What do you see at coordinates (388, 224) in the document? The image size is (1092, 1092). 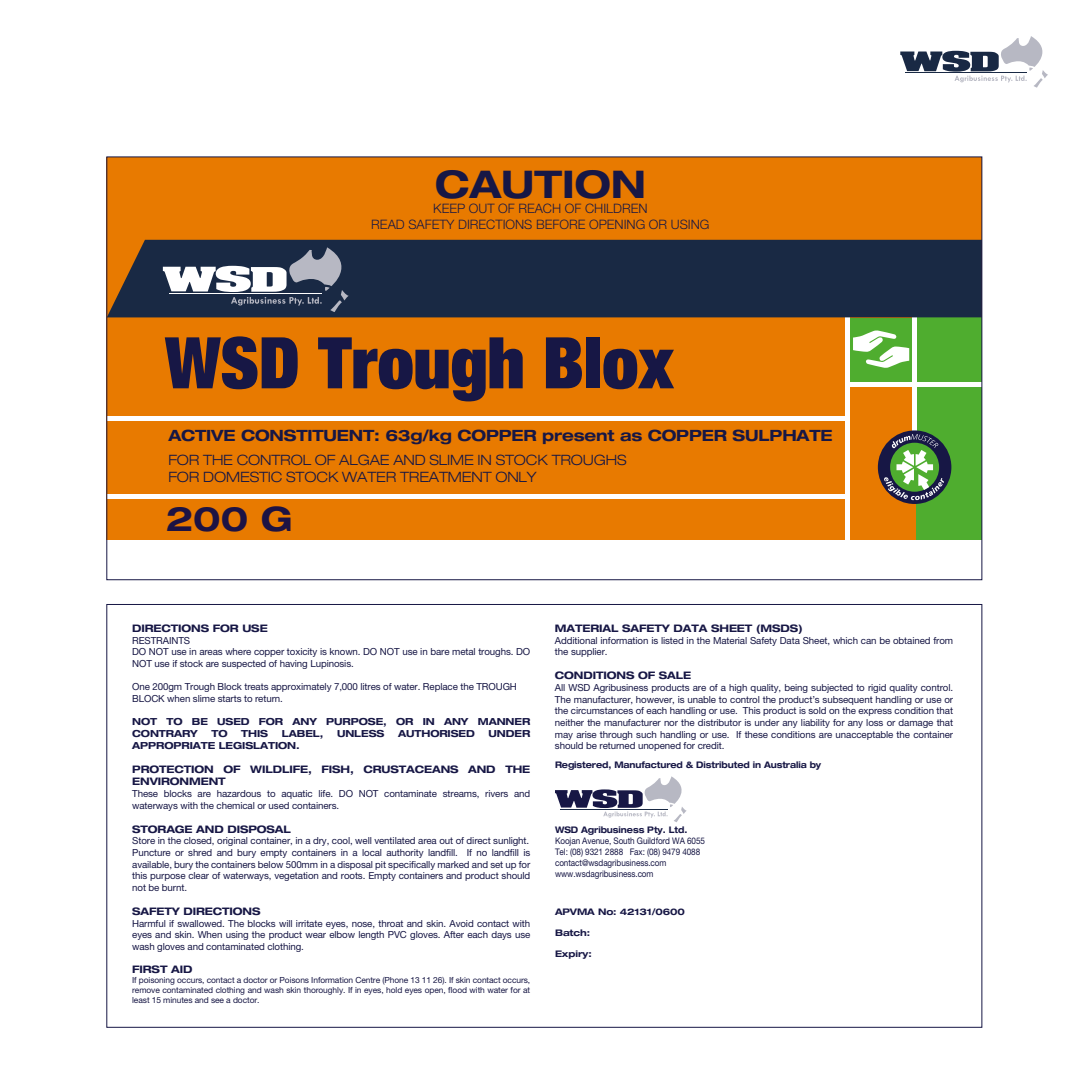 I see `READ` at bounding box center [388, 224].
